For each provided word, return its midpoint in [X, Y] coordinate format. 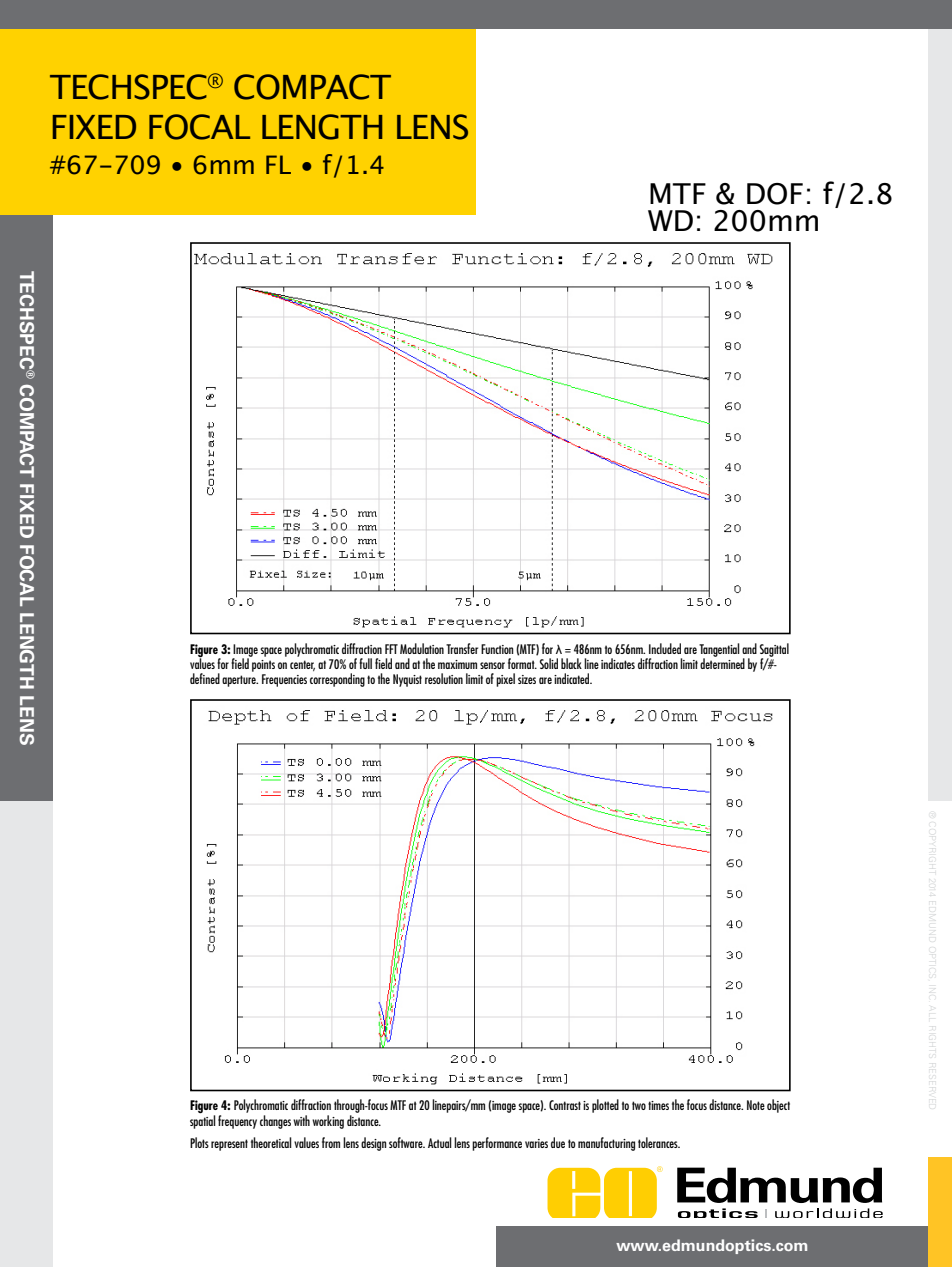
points [263, 666]
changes [275, 1122]
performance [497, 1144]
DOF [775, 194]
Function [497, 649]
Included [665, 648]
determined [722, 662]
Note [756, 1105]
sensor [492, 665]
